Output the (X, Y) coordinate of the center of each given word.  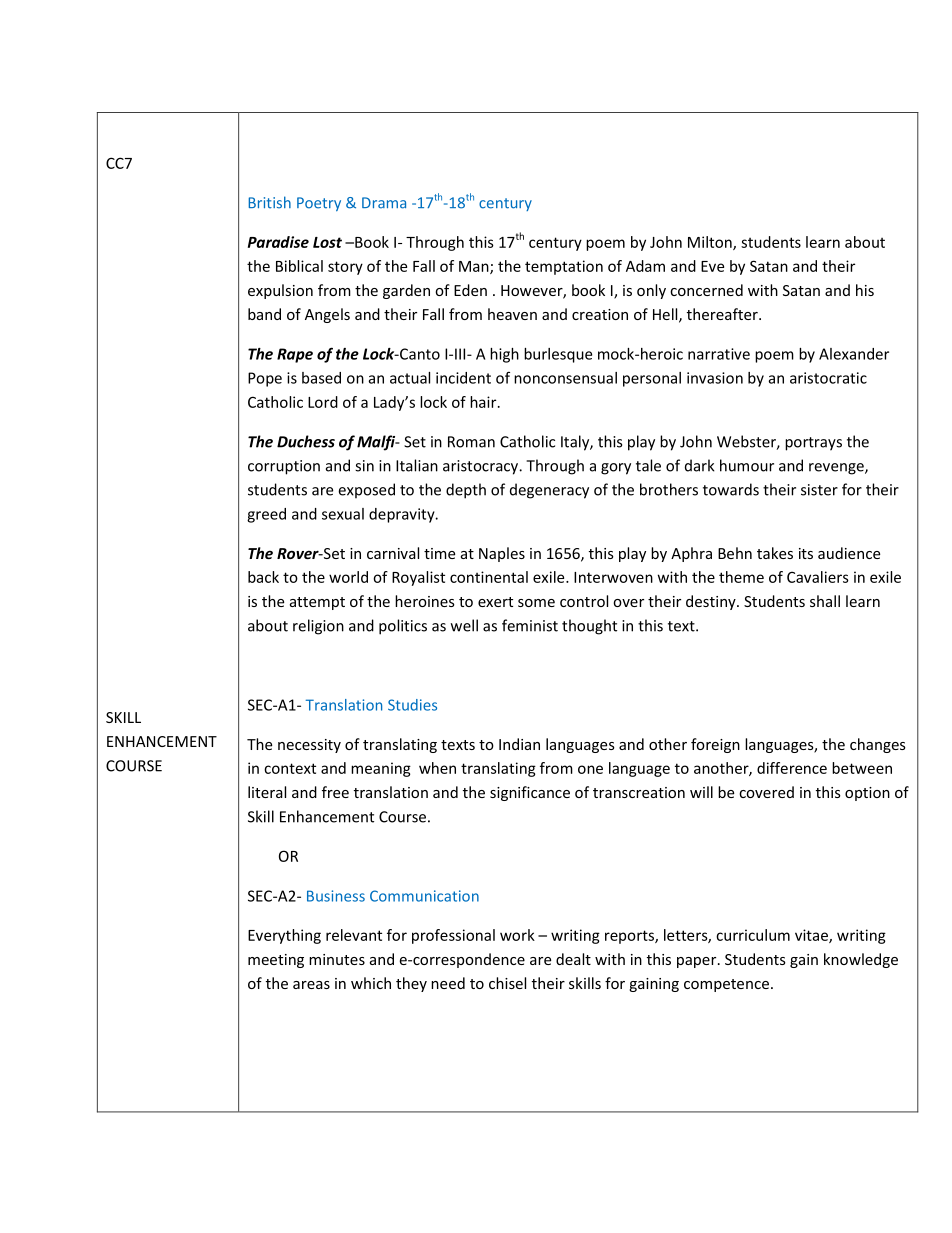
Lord (323, 402)
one (590, 769)
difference (792, 768)
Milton (711, 243)
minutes (337, 959)
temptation (564, 267)
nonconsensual (565, 378)
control (584, 601)
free (335, 792)
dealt (573, 959)
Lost (327, 242)
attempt (317, 603)
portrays (813, 444)
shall (825, 601)
